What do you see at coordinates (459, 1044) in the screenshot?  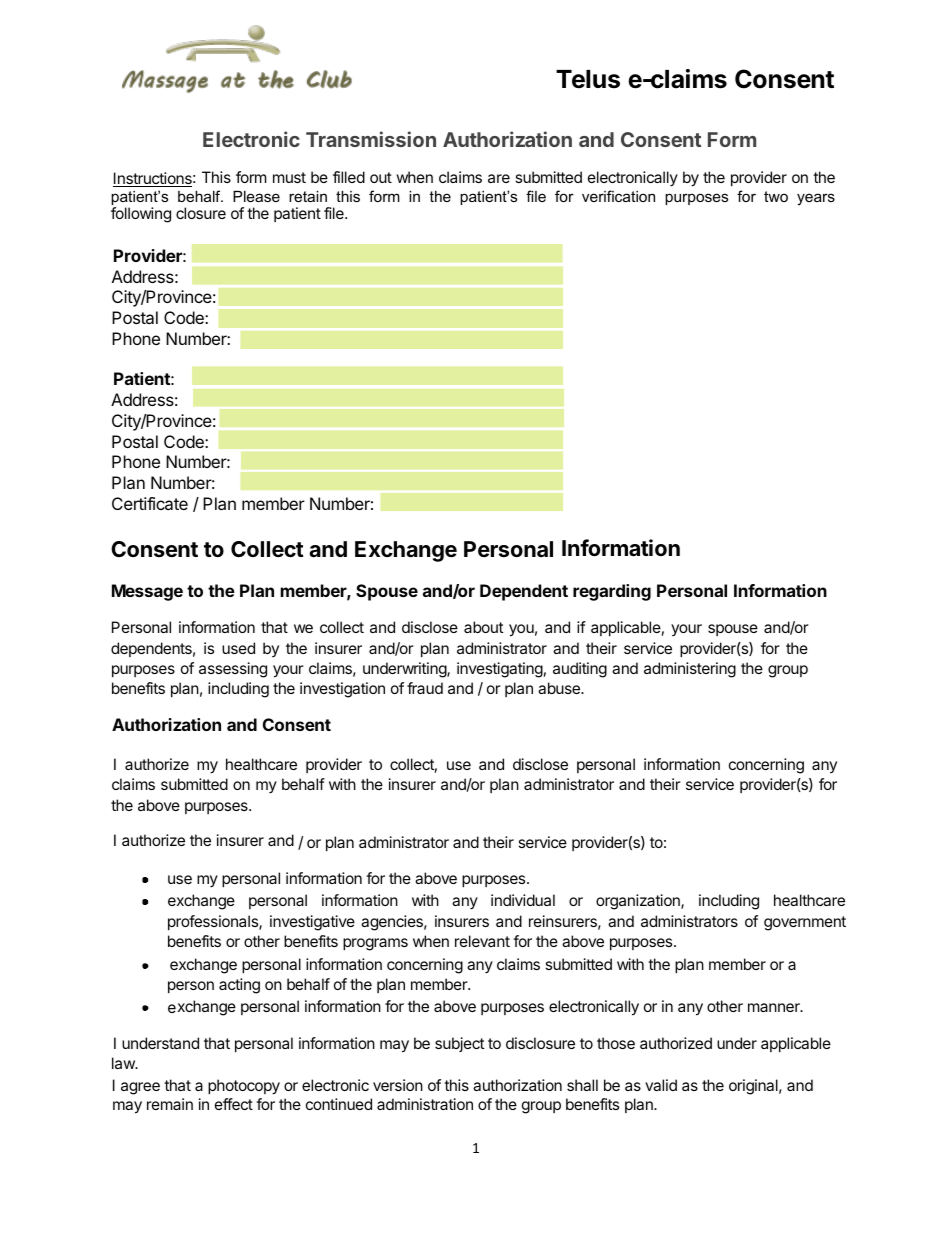 I see `subject` at bounding box center [459, 1044].
